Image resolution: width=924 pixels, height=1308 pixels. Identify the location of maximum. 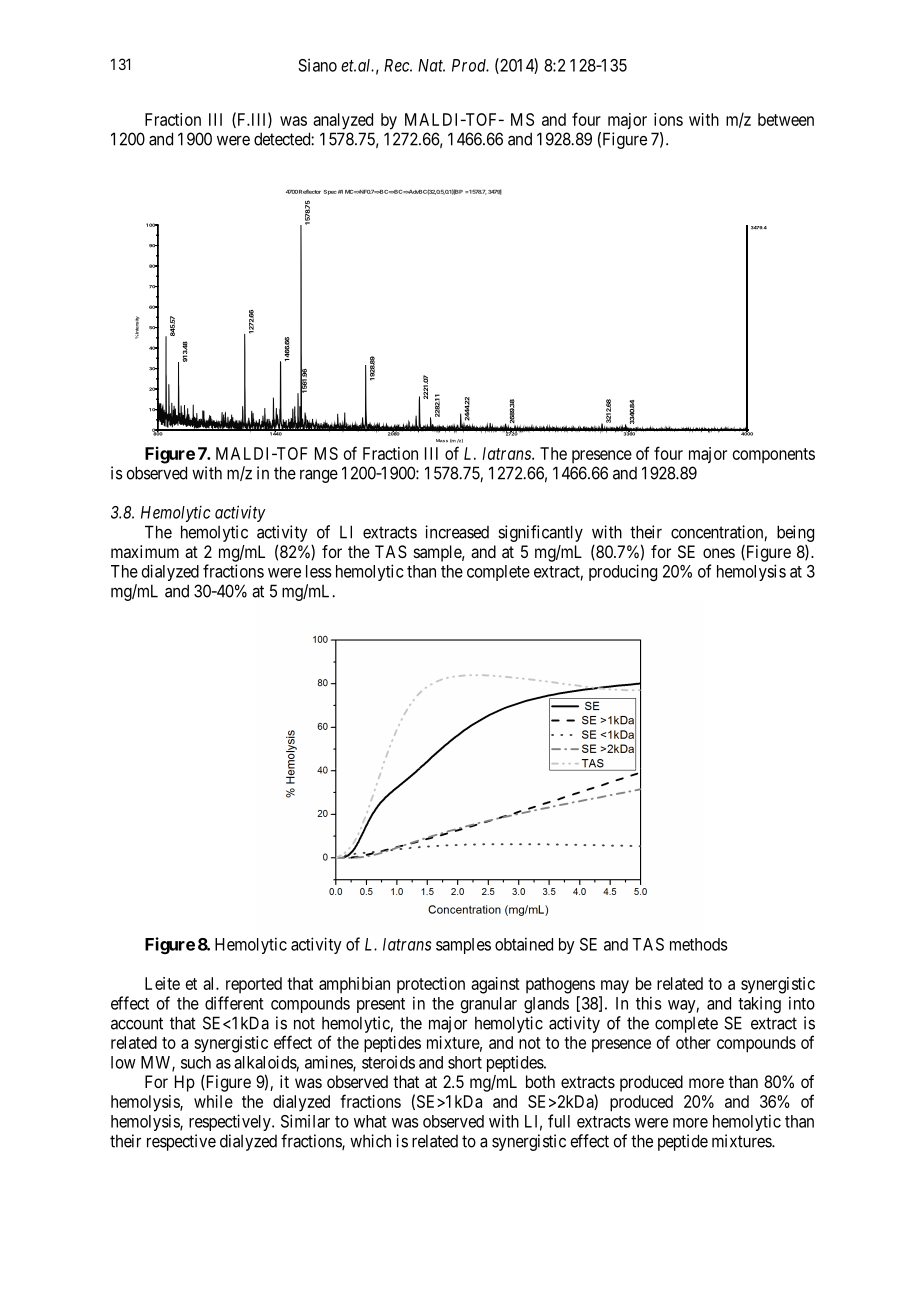
(145, 551).
